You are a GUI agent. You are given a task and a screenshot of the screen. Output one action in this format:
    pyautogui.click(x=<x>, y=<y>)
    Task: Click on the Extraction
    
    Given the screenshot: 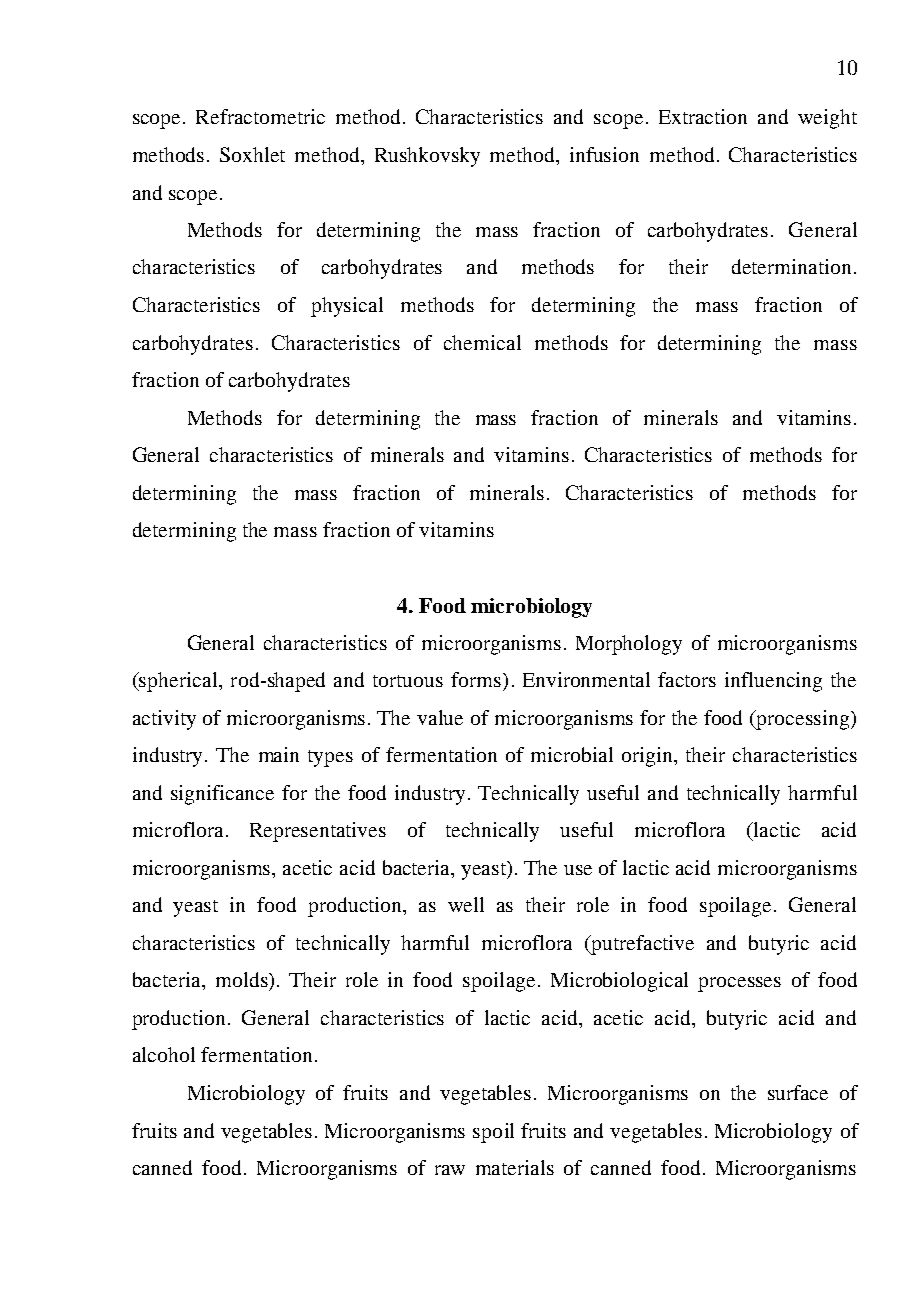 What is the action you would take?
    pyautogui.click(x=703, y=116)
